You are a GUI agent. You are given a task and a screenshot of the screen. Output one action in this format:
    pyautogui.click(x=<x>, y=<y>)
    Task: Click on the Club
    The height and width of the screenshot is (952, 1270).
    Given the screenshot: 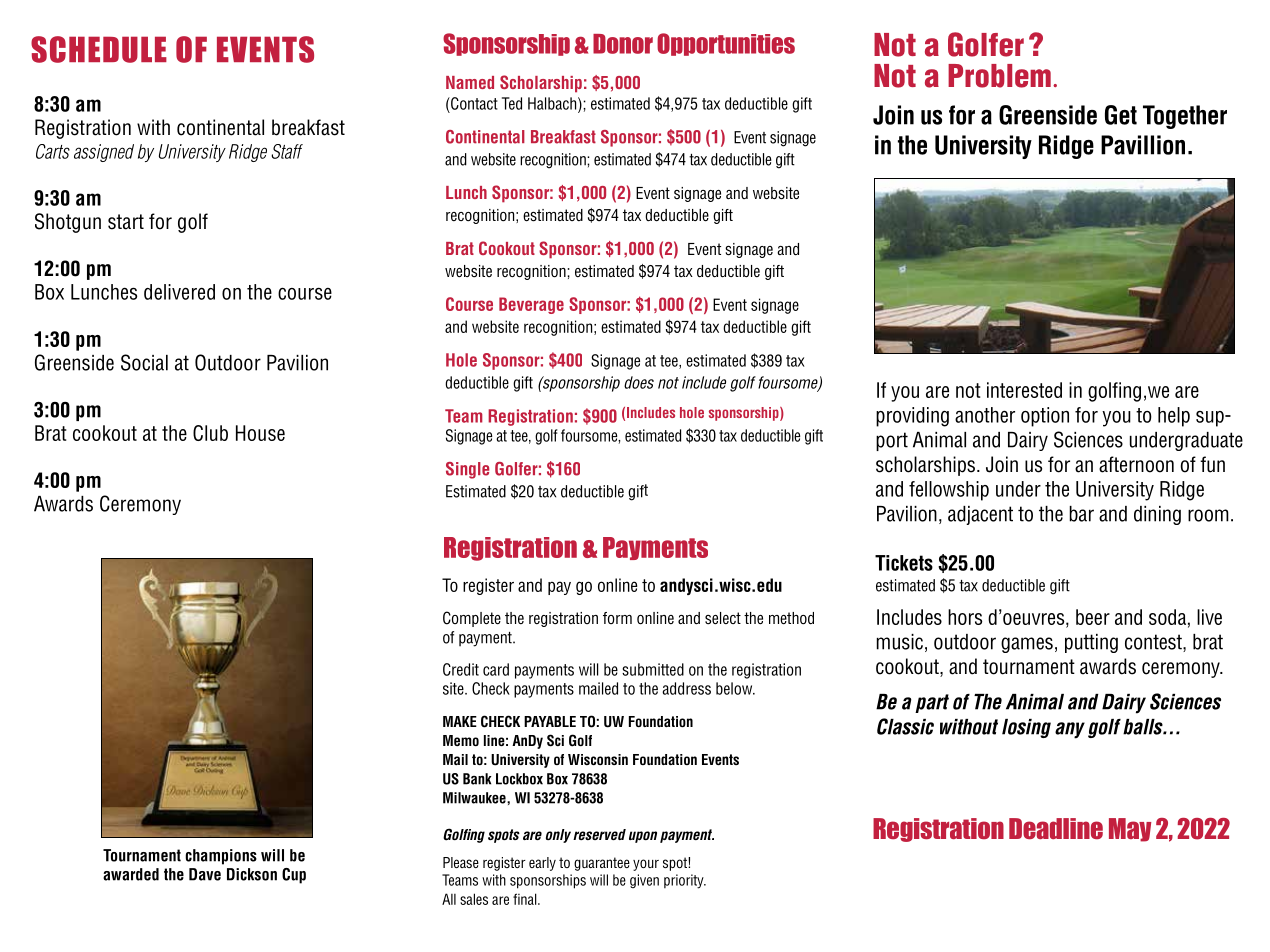 What is the action you would take?
    pyautogui.click(x=210, y=433)
